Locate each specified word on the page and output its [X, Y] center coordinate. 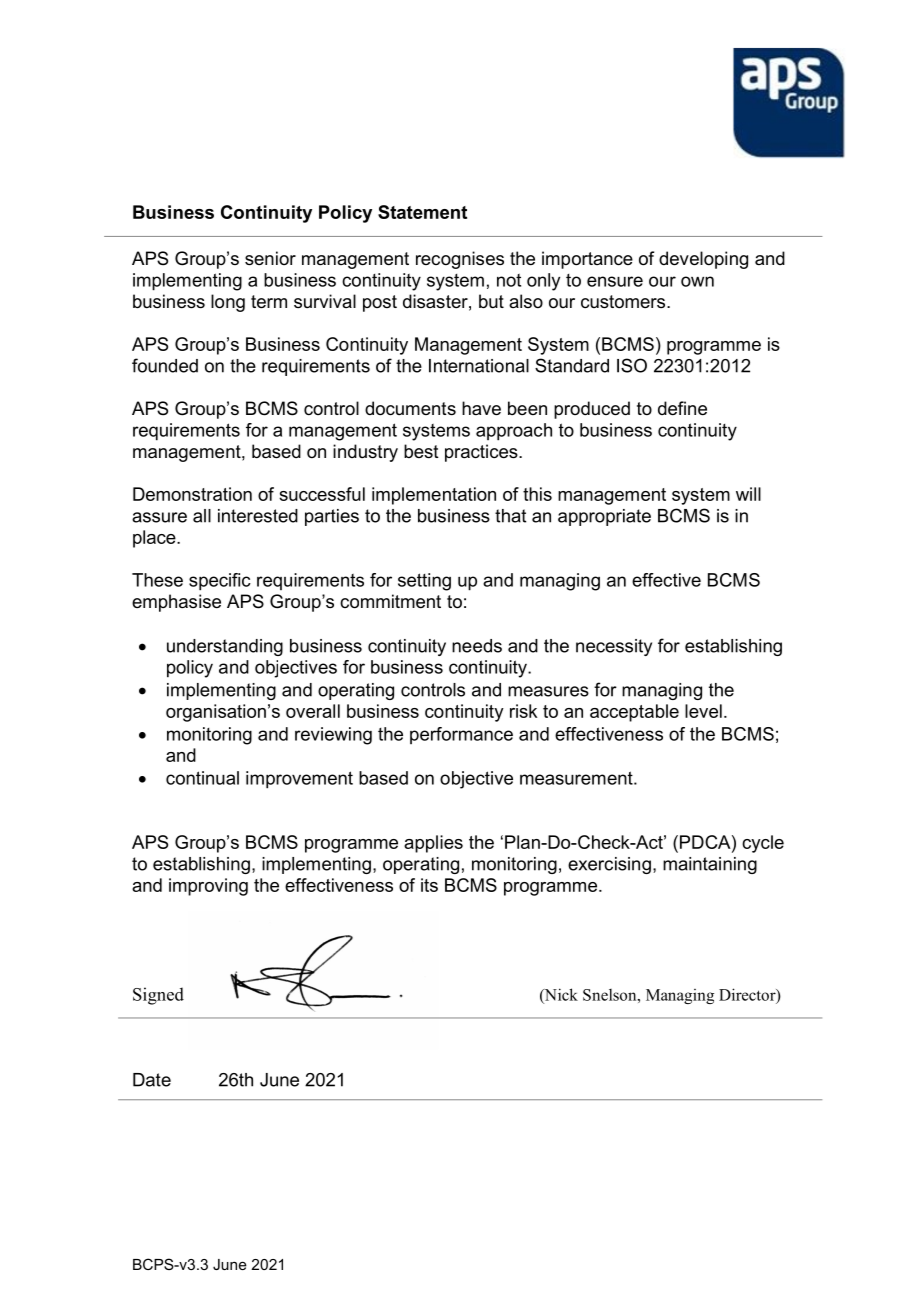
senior [270, 258]
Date [152, 1080]
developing [703, 260]
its [429, 885]
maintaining [710, 865]
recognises [460, 260]
